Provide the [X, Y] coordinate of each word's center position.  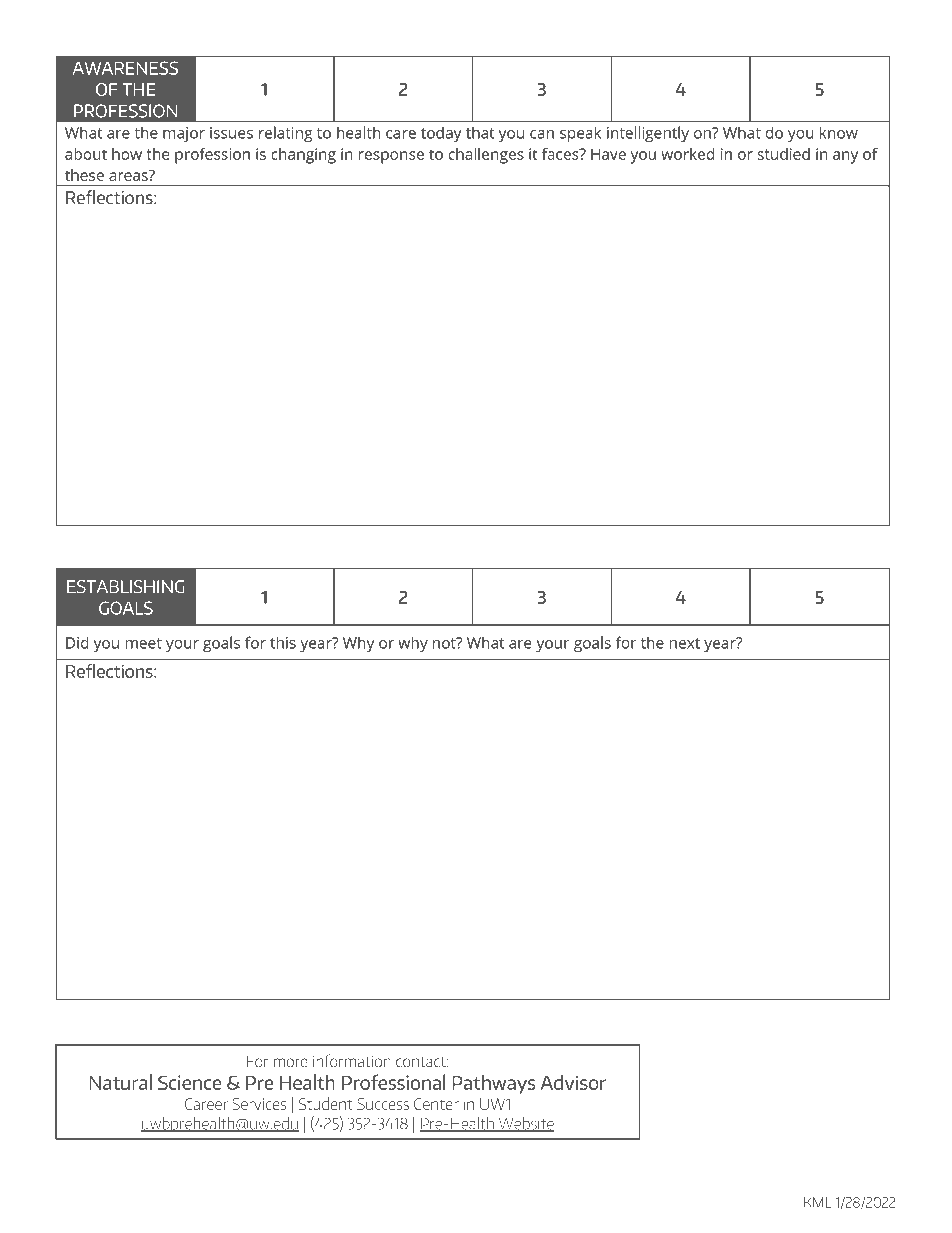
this [283, 642]
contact [422, 1062]
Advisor [574, 1082]
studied [783, 154]
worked [687, 154]
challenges [486, 155]
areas [129, 175]
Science [190, 1082]
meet [144, 643]
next [684, 643]
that [480, 133]
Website [525, 1124]
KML [817, 1202]
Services [259, 1104]
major [184, 135]
